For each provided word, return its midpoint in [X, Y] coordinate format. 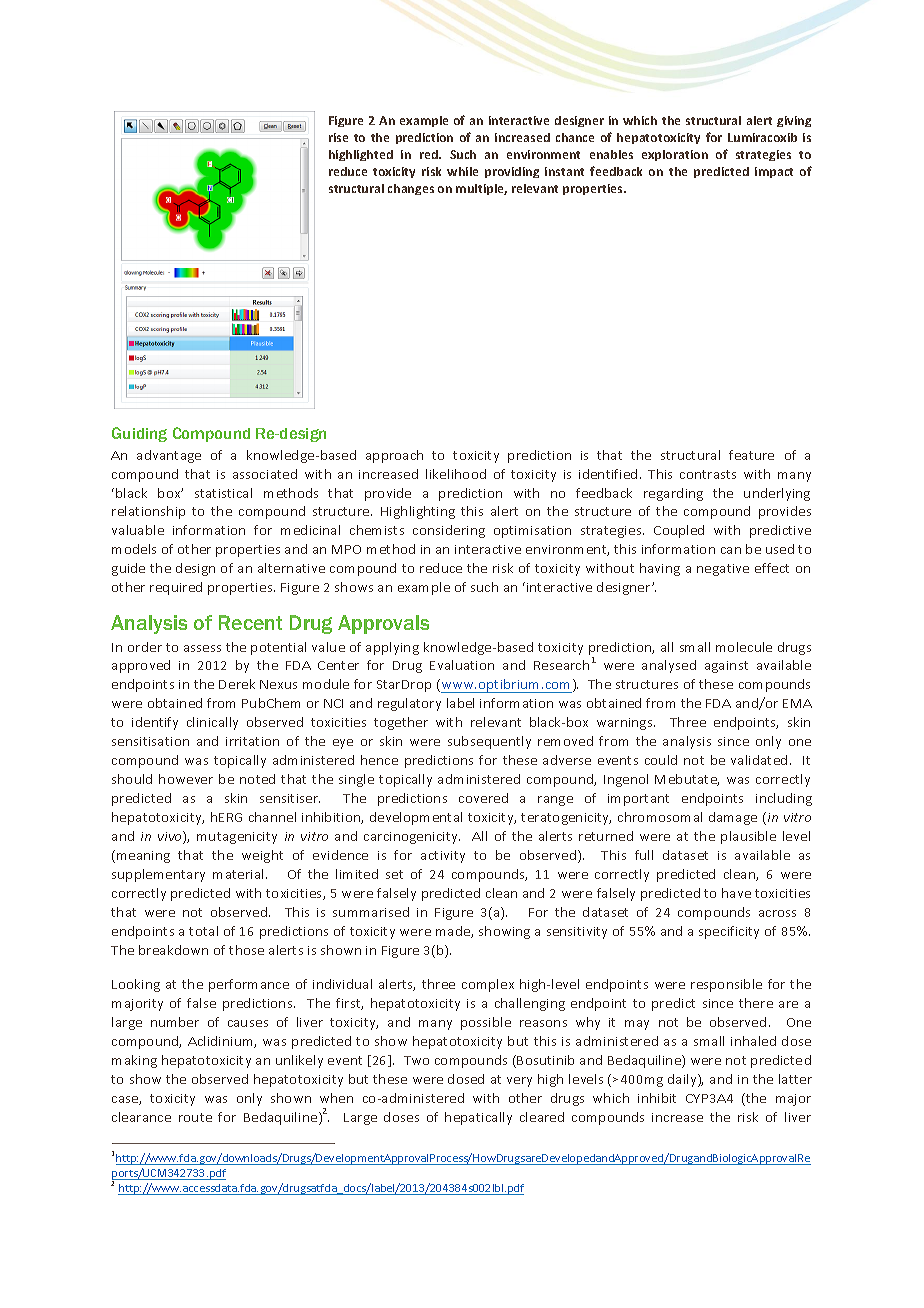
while [462, 171]
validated [759, 760]
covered [483, 798]
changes [411, 189]
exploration [675, 155]
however [186, 779]
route [195, 1117]
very [519, 1082]
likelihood [456, 474]
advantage [169, 456]
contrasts [708, 474]
